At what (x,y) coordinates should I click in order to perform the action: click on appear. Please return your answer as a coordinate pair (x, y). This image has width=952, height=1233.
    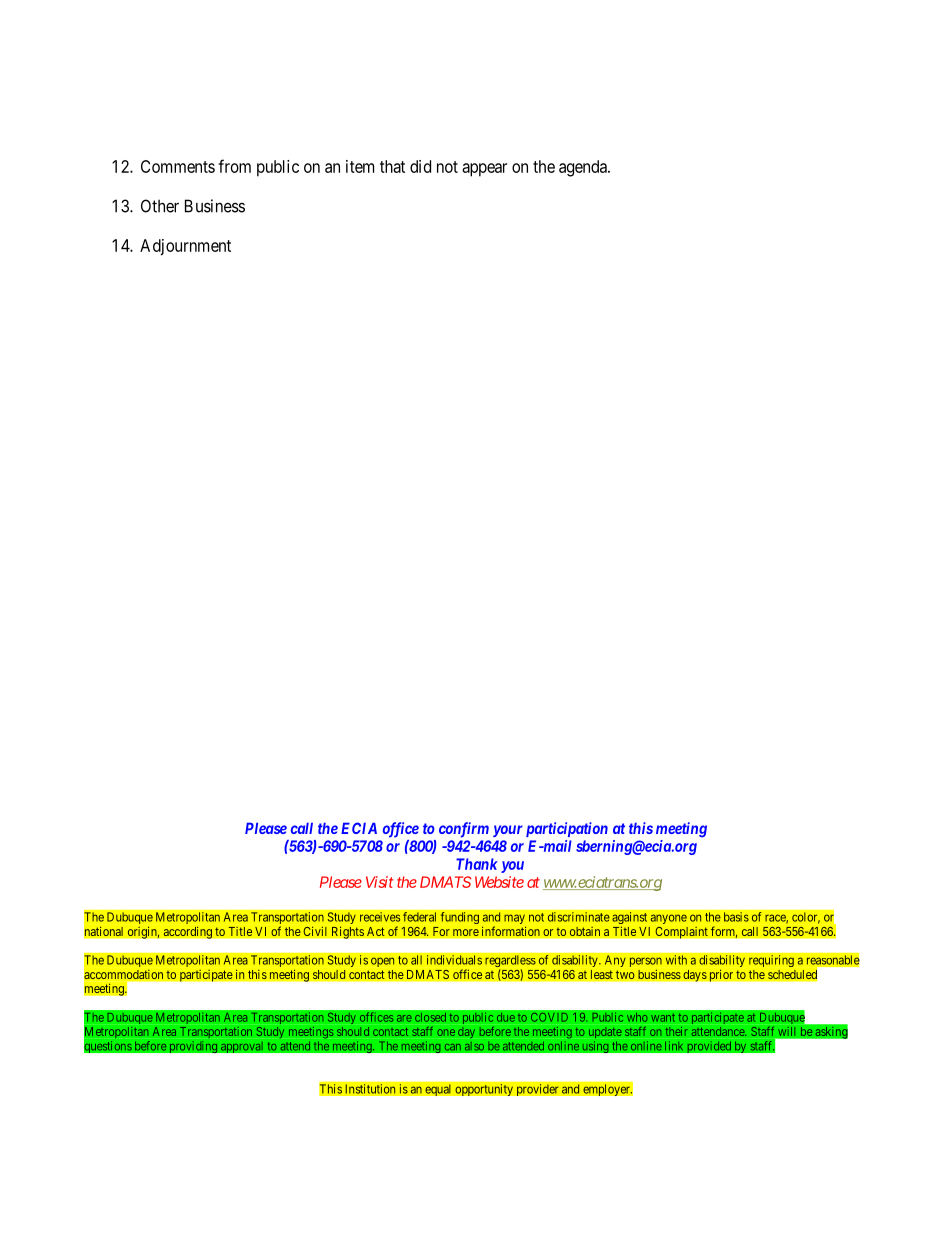
    Looking at the image, I should click on (484, 170).
